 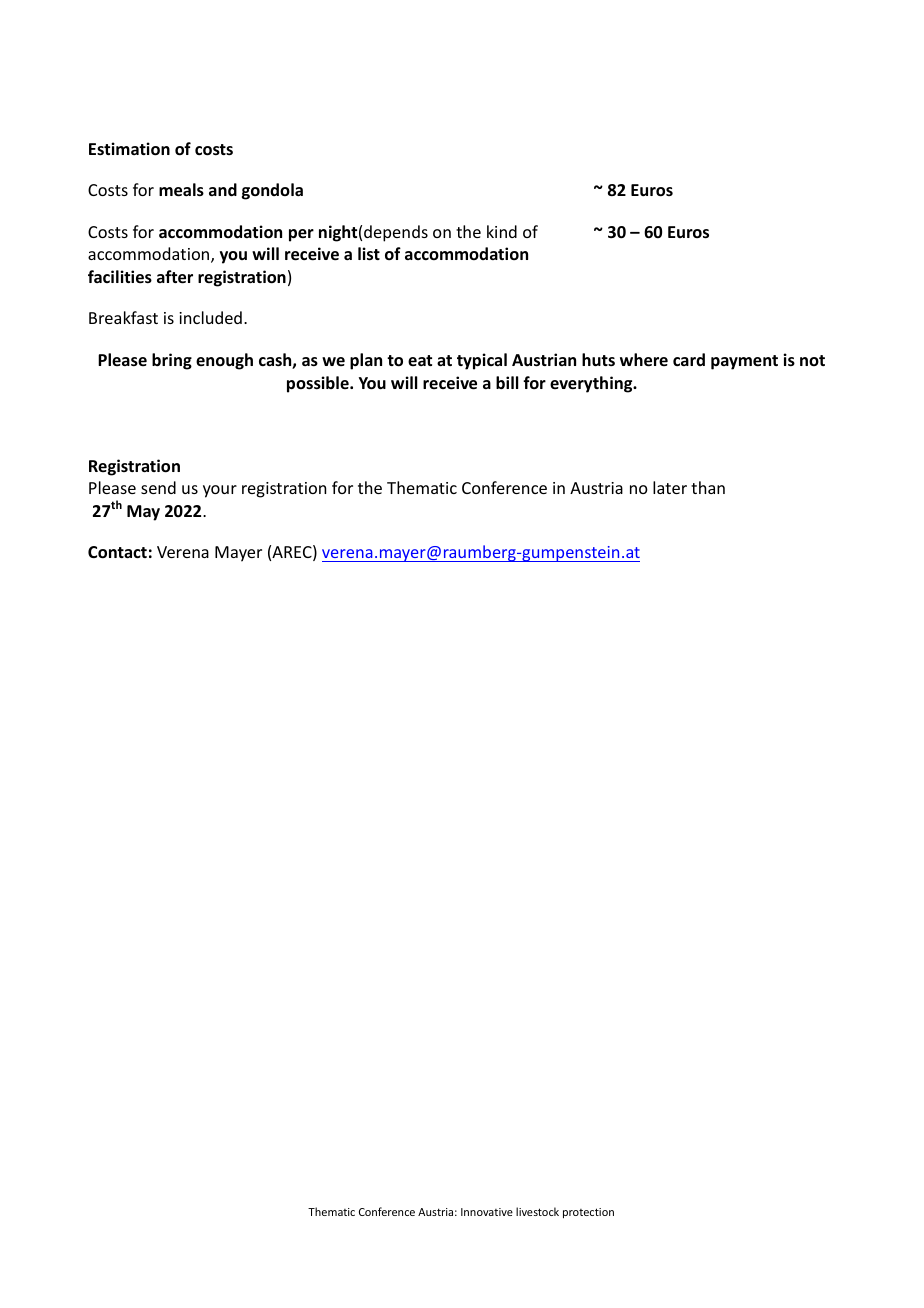 I want to click on kind, so click(x=502, y=231).
